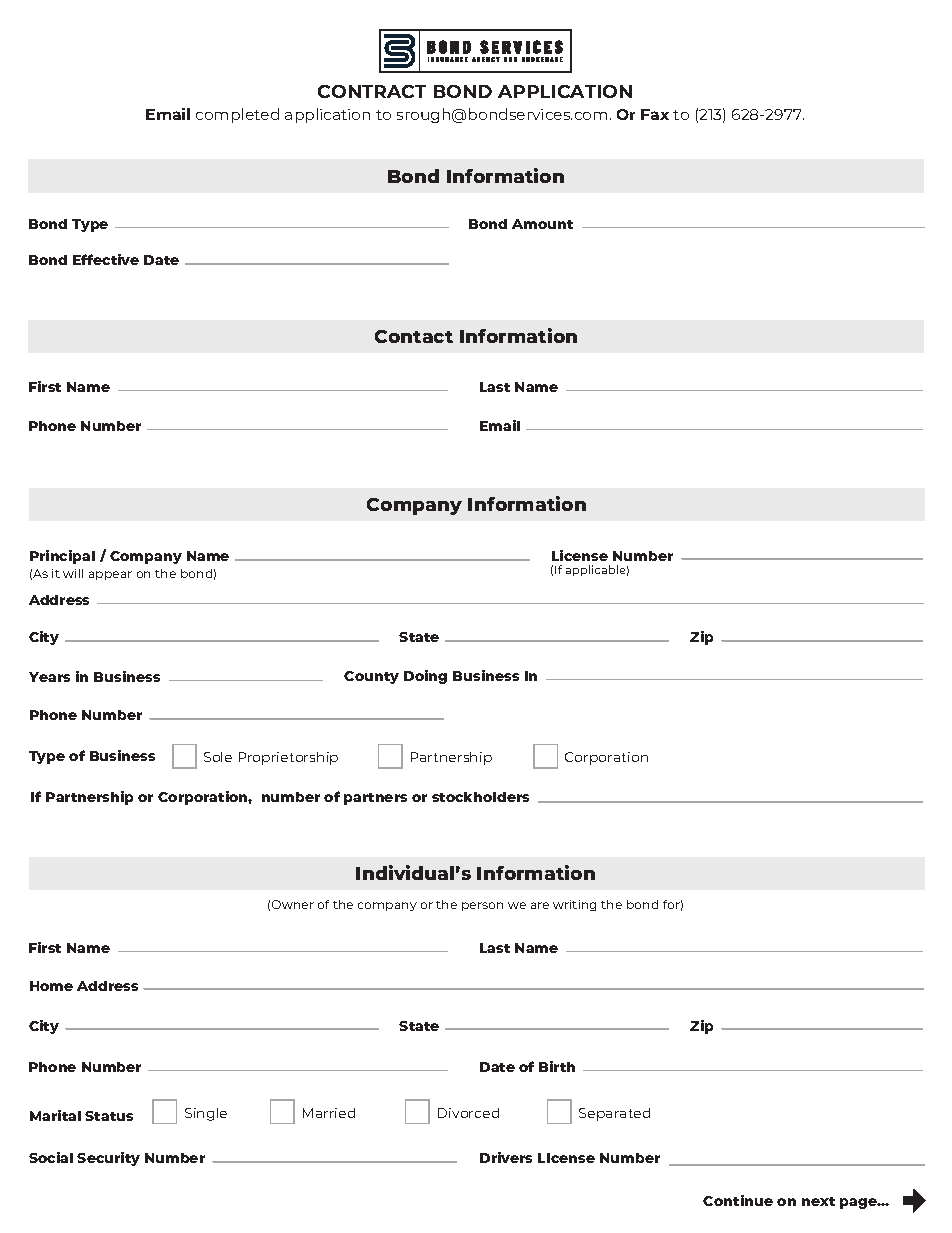 This page has width=952, height=1233. I want to click on Security, so click(108, 1159).
